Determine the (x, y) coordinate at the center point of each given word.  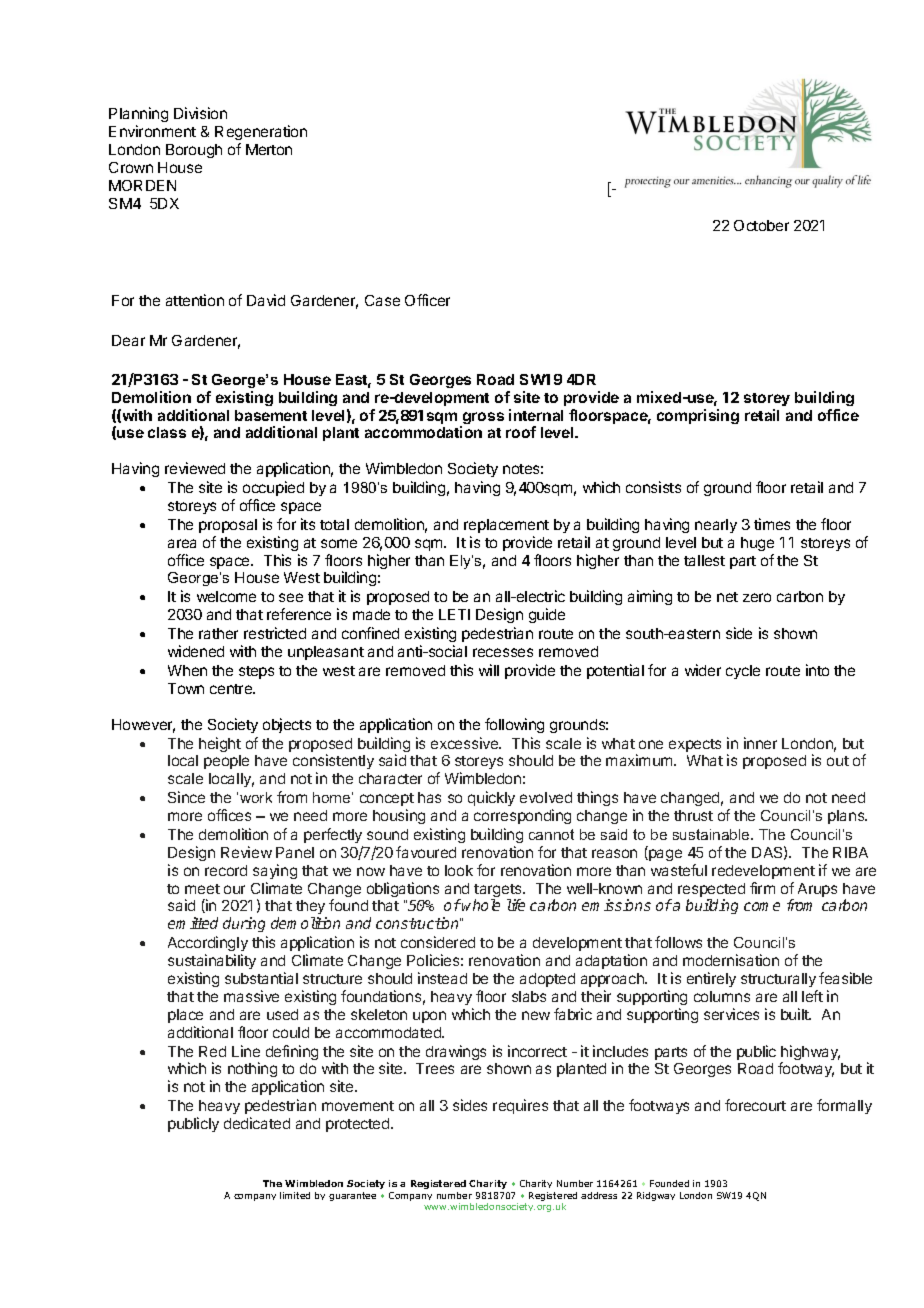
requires (520, 1106)
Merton (269, 149)
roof (521, 432)
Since (186, 797)
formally (844, 1106)
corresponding (522, 816)
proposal (228, 526)
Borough (194, 151)
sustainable (712, 834)
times (772, 524)
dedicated (257, 1123)
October (761, 225)
